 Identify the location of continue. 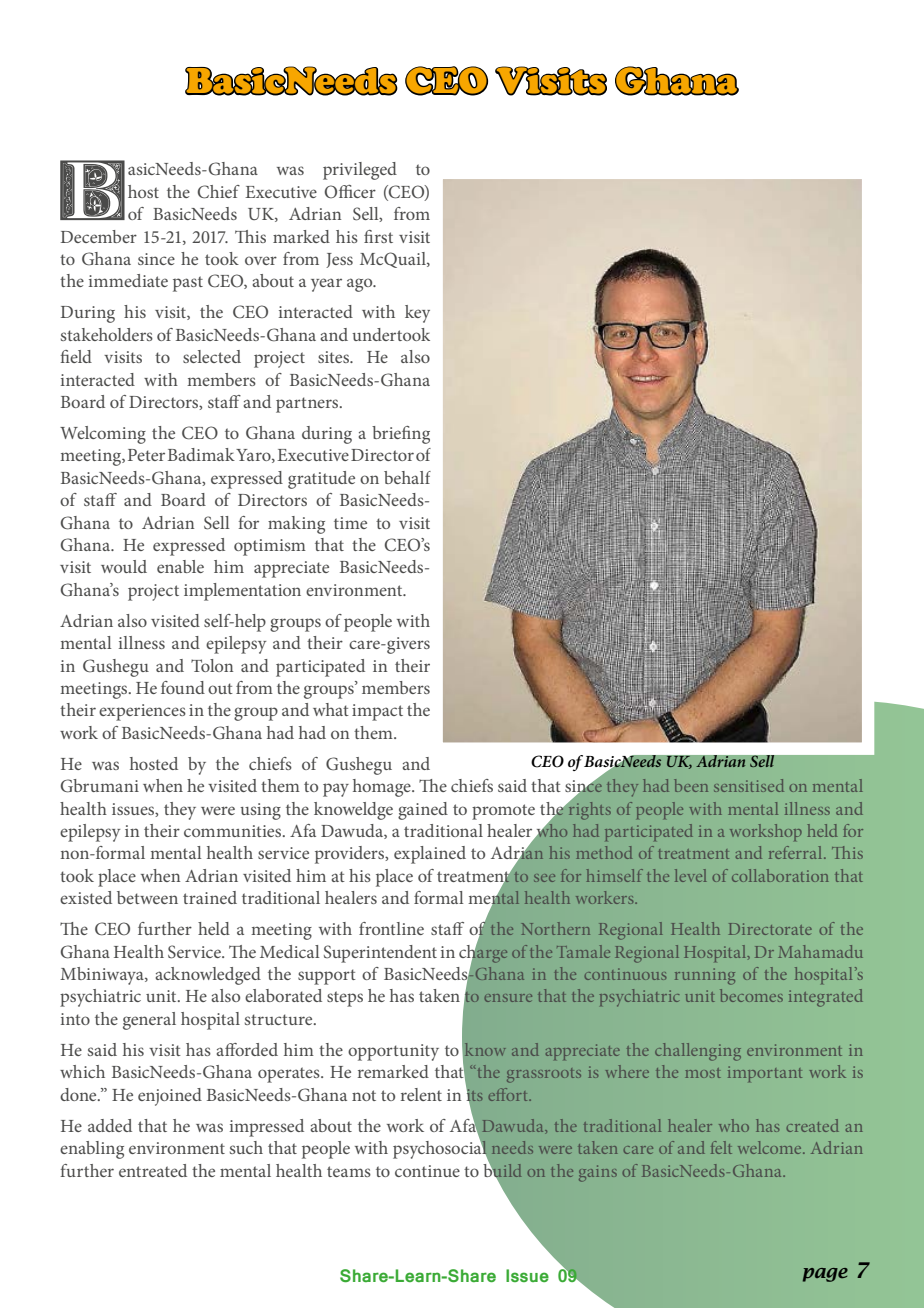
(427, 1171).
